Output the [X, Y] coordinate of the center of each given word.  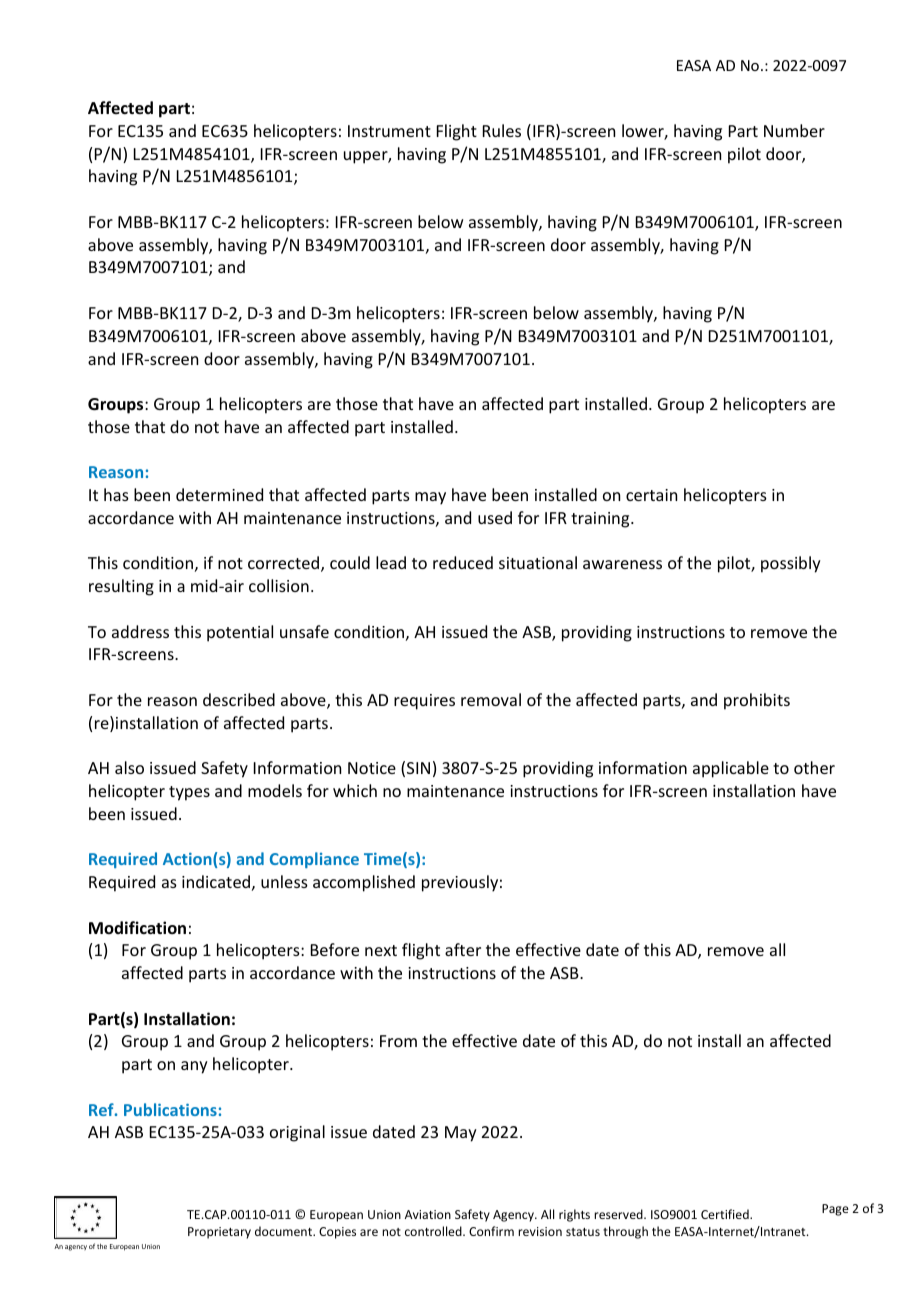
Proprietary [219, 1233]
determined [219, 494]
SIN [418, 768]
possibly [791, 564]
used [495, 517]
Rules [502, 130]
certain [651, 495]
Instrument [389, 131]
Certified [726, 1214]
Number [794, 130]
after [463, 949]
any [194, 1067]
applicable [731, 769]
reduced [463, 562]
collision [279, 585]
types [189, 793]
